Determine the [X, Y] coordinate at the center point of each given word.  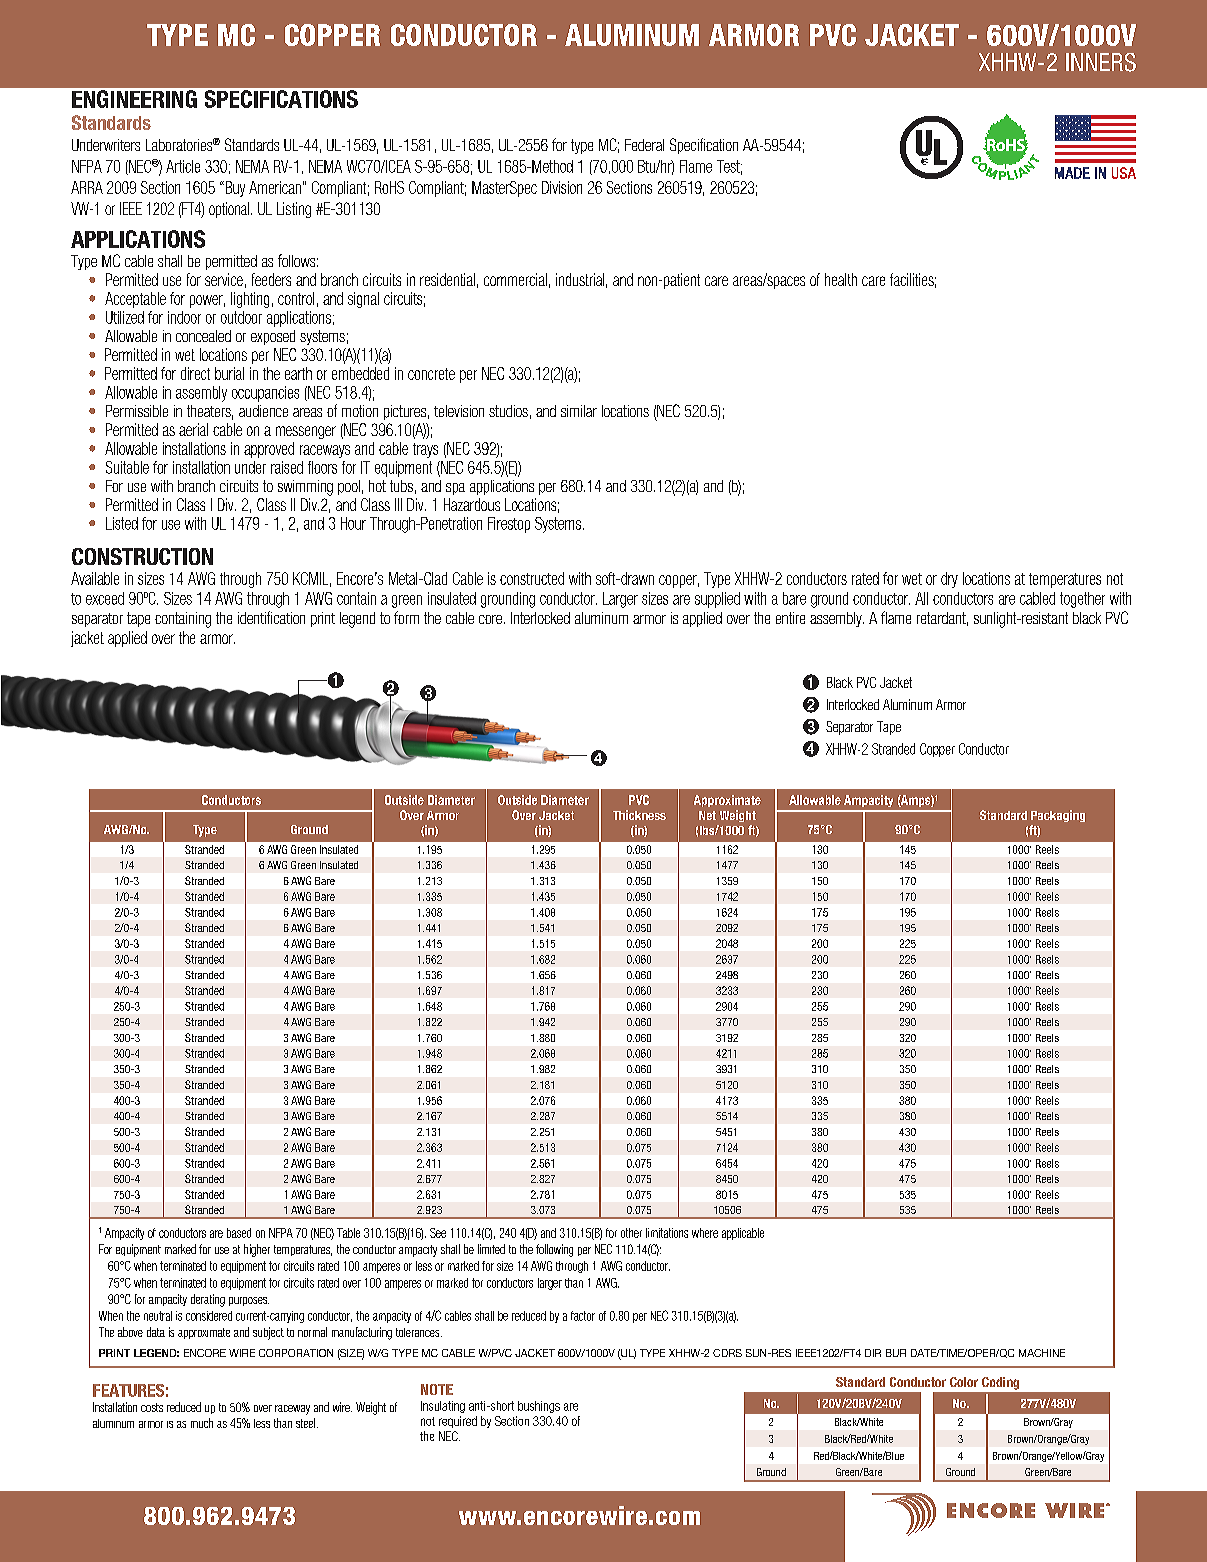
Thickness [639, 815]
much [202, 1423]
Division [562, 187]
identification [271, 617]
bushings [539, 1407]
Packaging [1058, 816]
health [841, 279]
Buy [234, 189]
